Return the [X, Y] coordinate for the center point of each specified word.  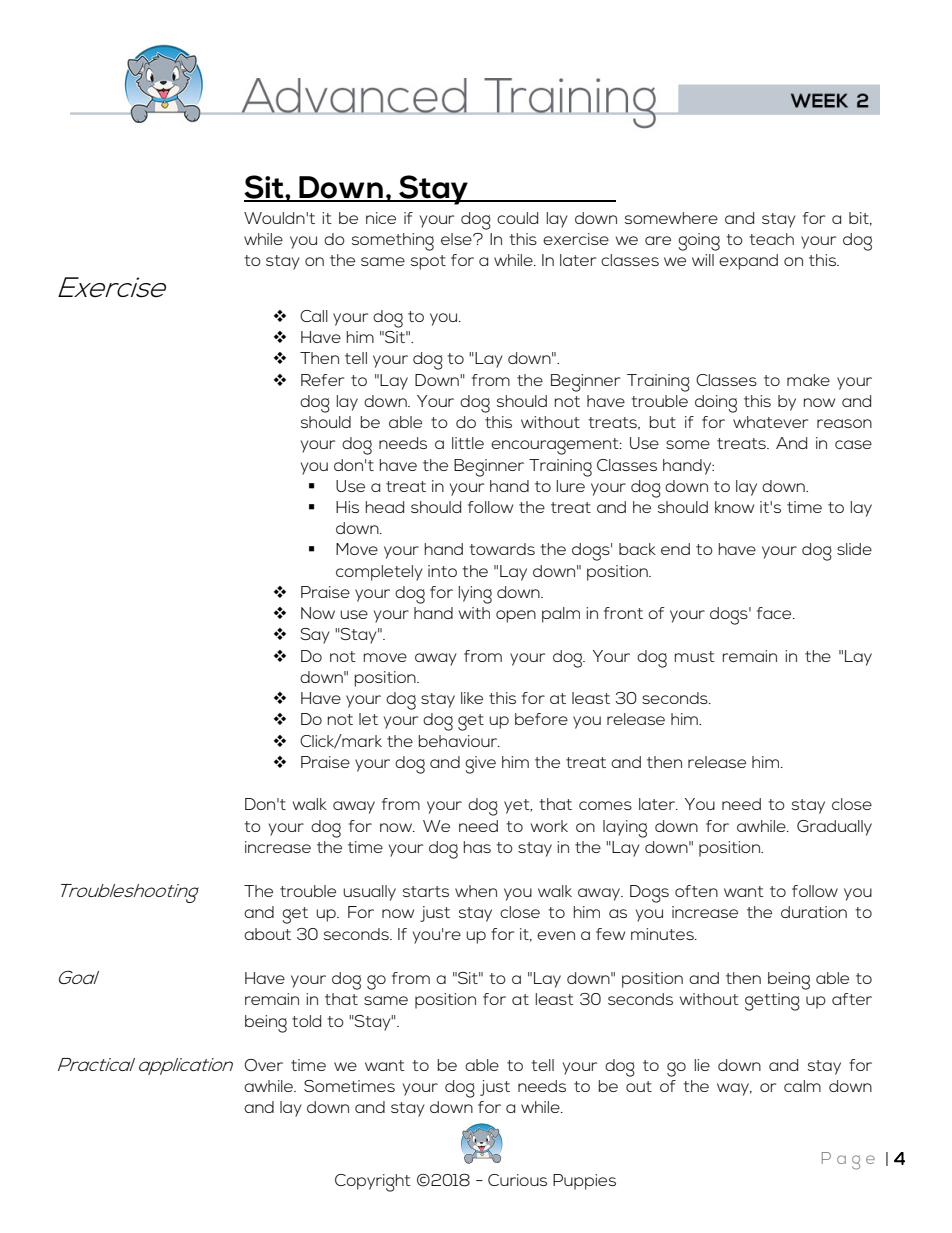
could [517, 218]
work [549, 826]
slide [854, 549]
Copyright [373, 1183]
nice [381, 218]
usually [369, 893]
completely [379, 573]
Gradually [834, 828]
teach [771, 239]
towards [502, 549]
